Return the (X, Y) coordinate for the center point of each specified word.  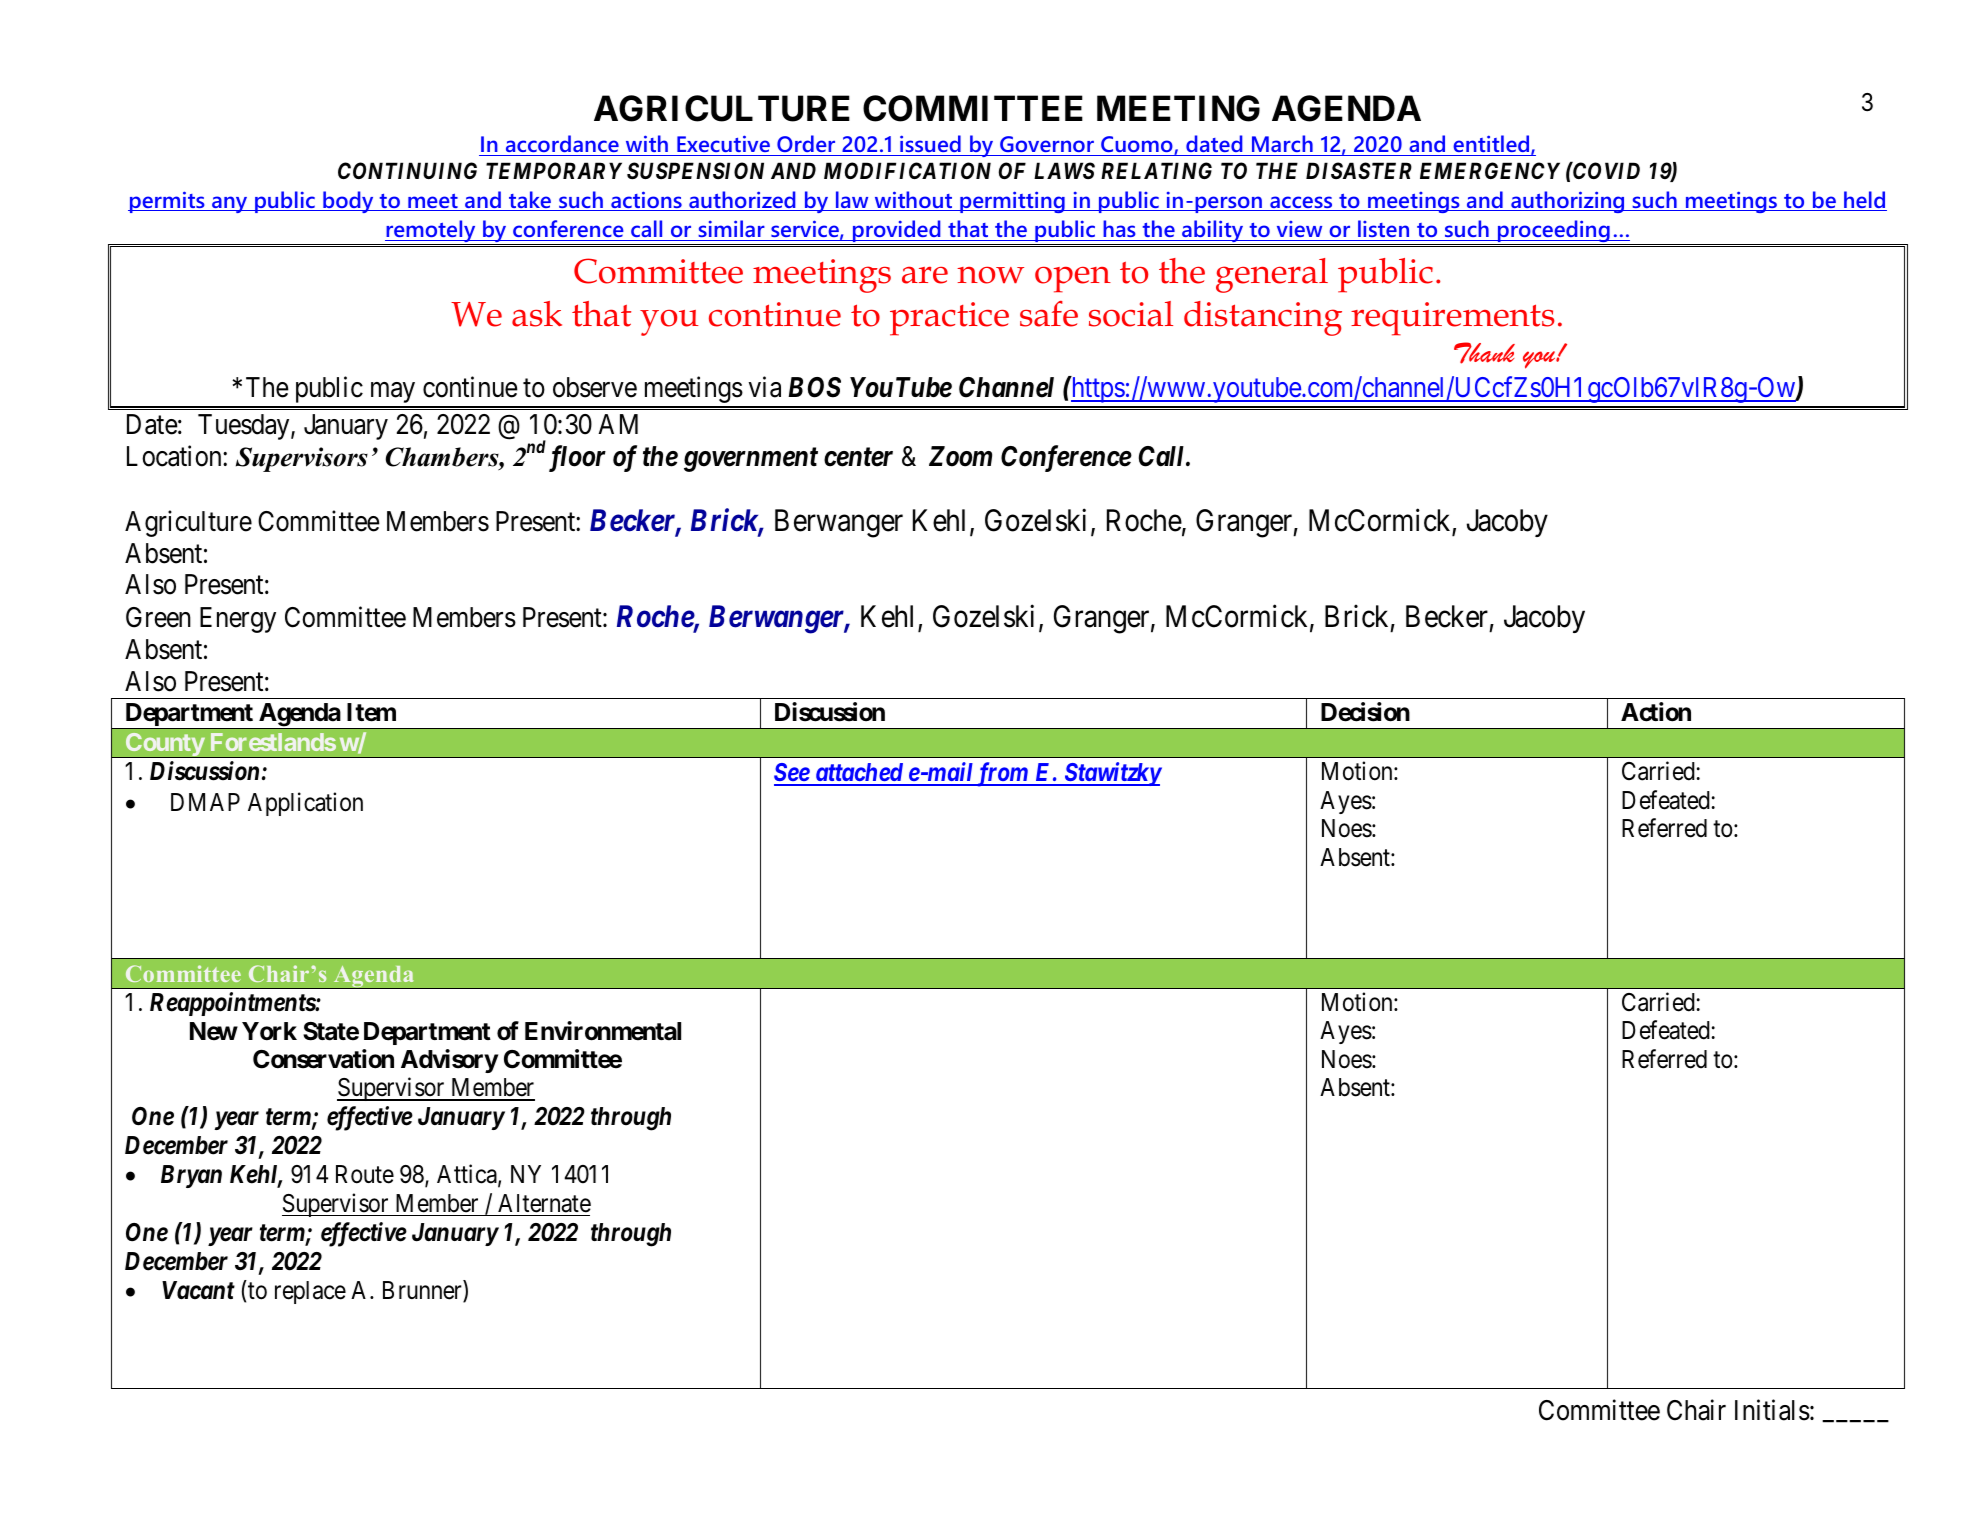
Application (305, 804)
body (348, 202)
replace (310, 1292)
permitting (1012, 202)
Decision (1365, 712)
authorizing (1568, 202)
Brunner (423, 1292)
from (1002, 774)
